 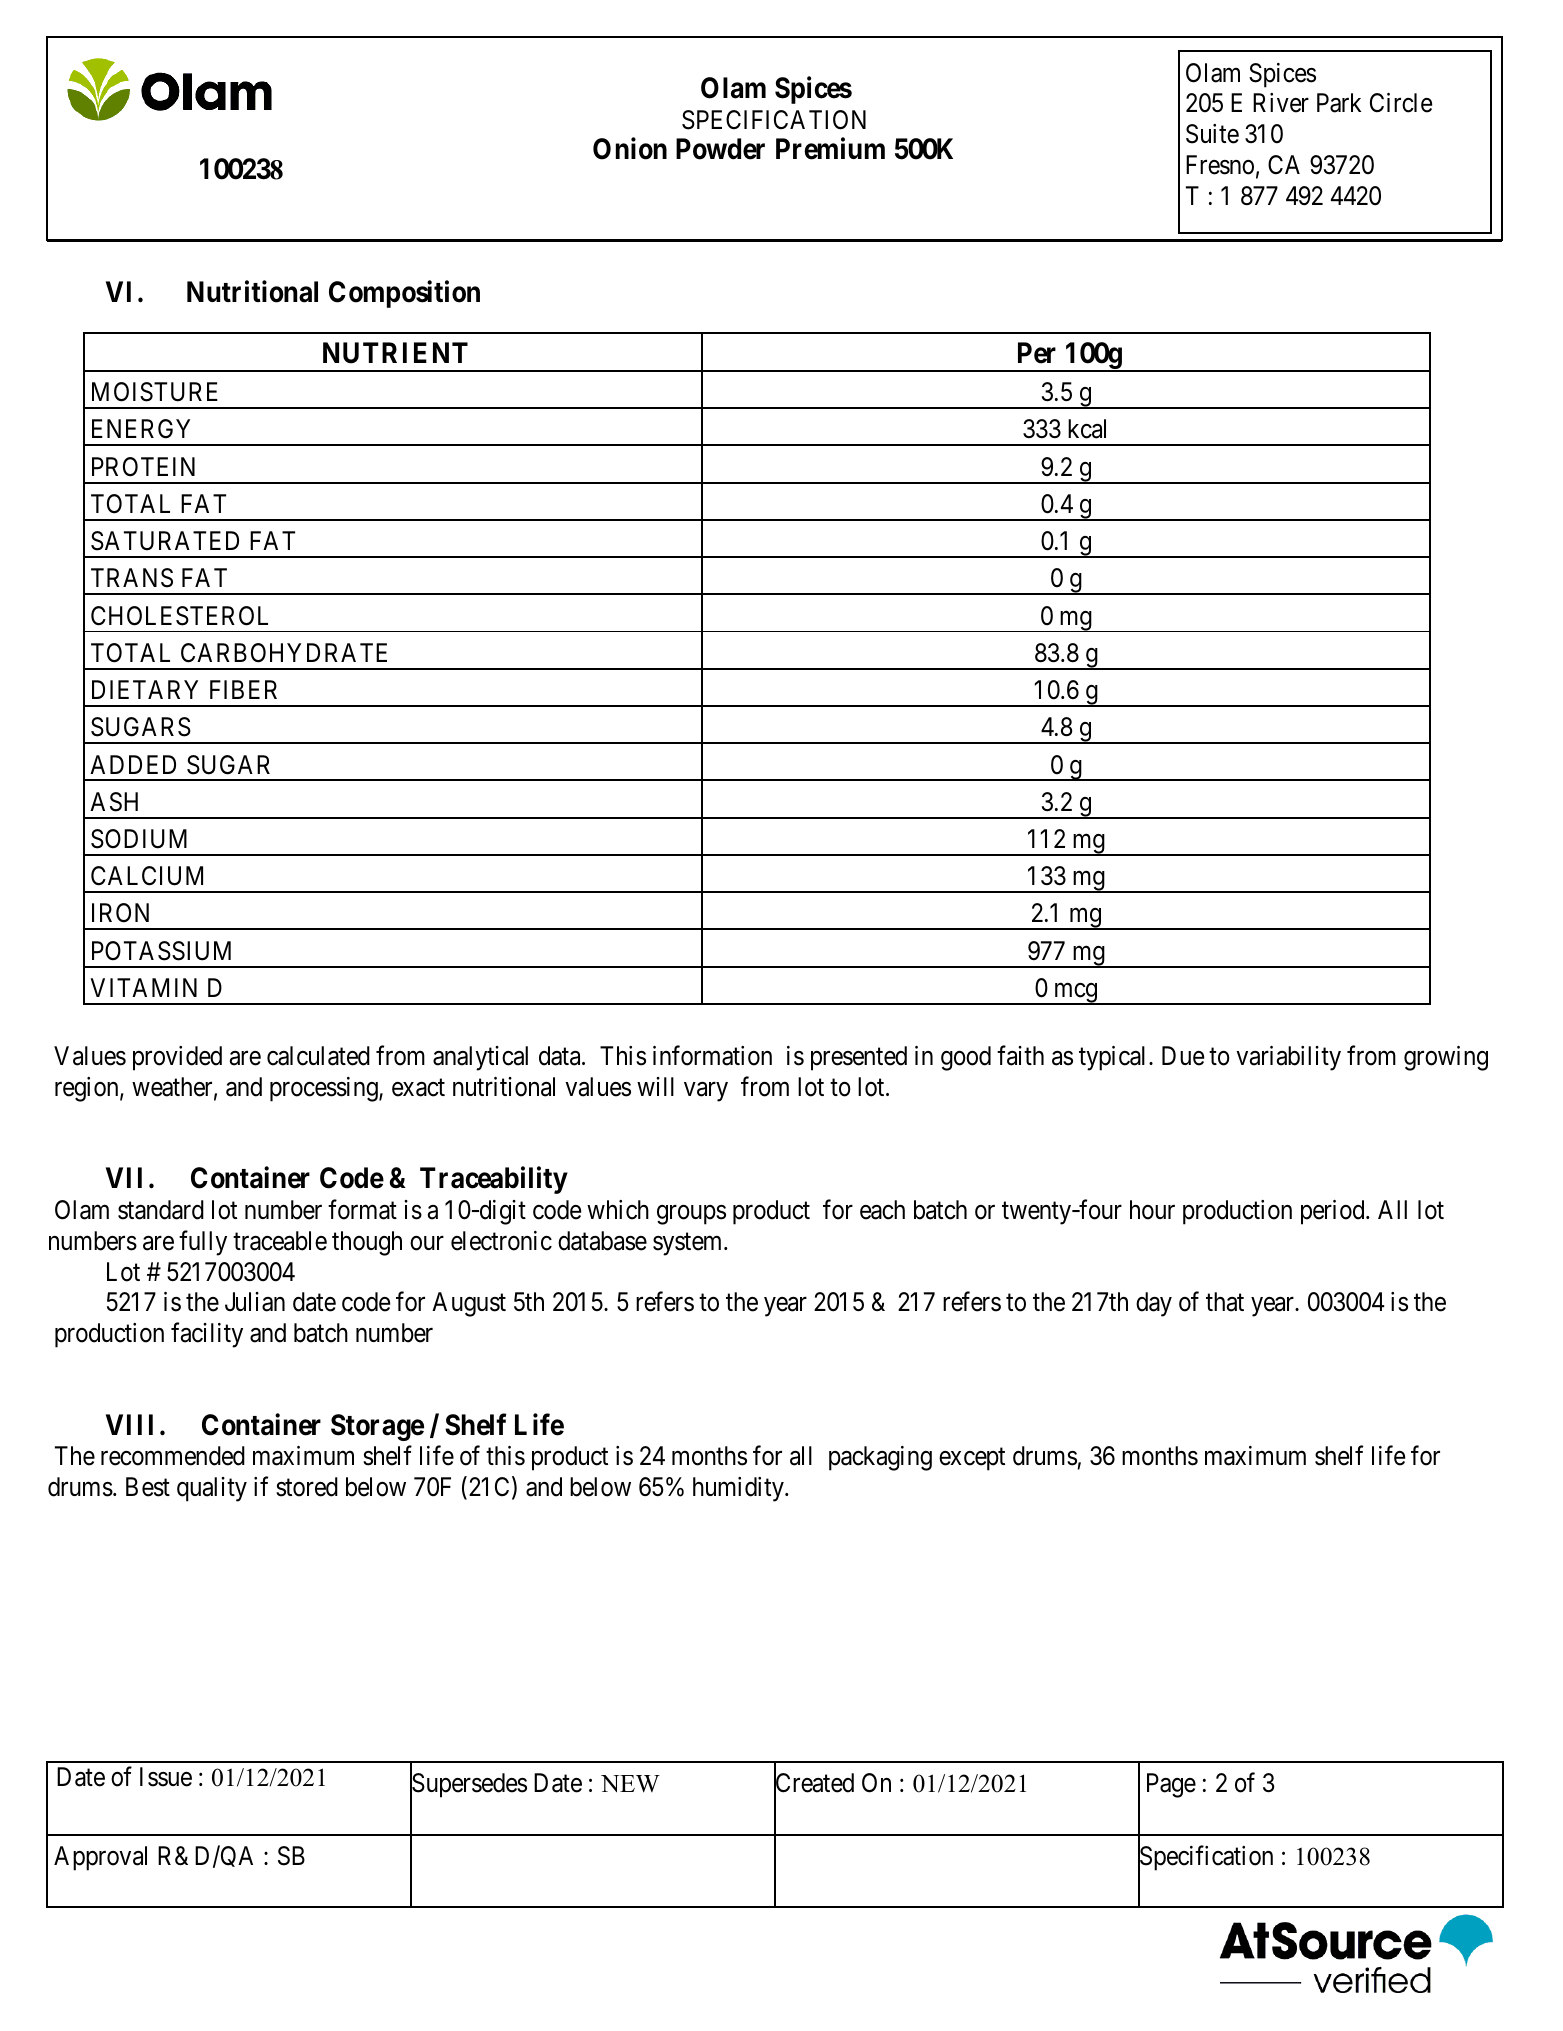 What do you see at coordinates (880, 1458) in the document?
I see `packaging` at bounding box center [880, 1458].
